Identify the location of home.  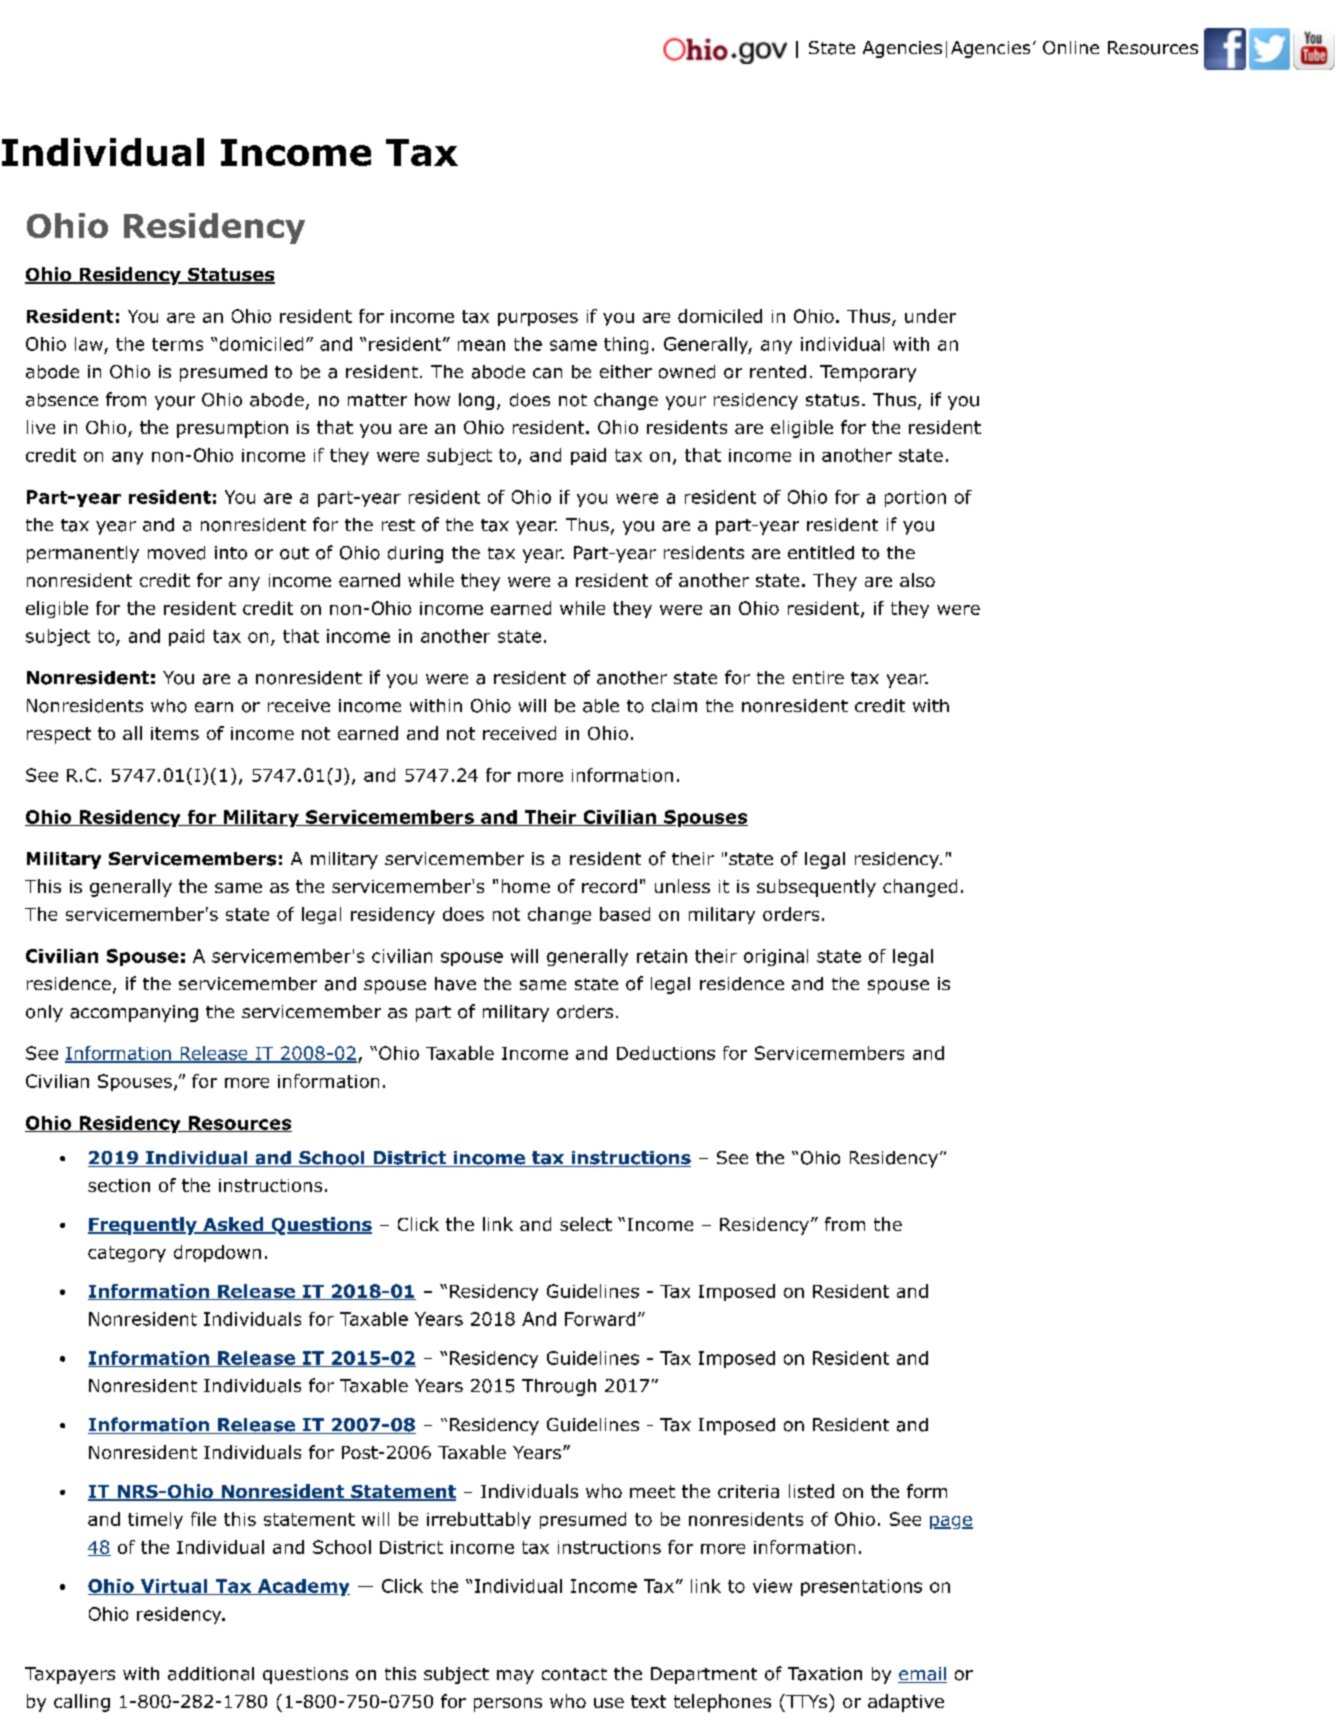
(526, 886).
